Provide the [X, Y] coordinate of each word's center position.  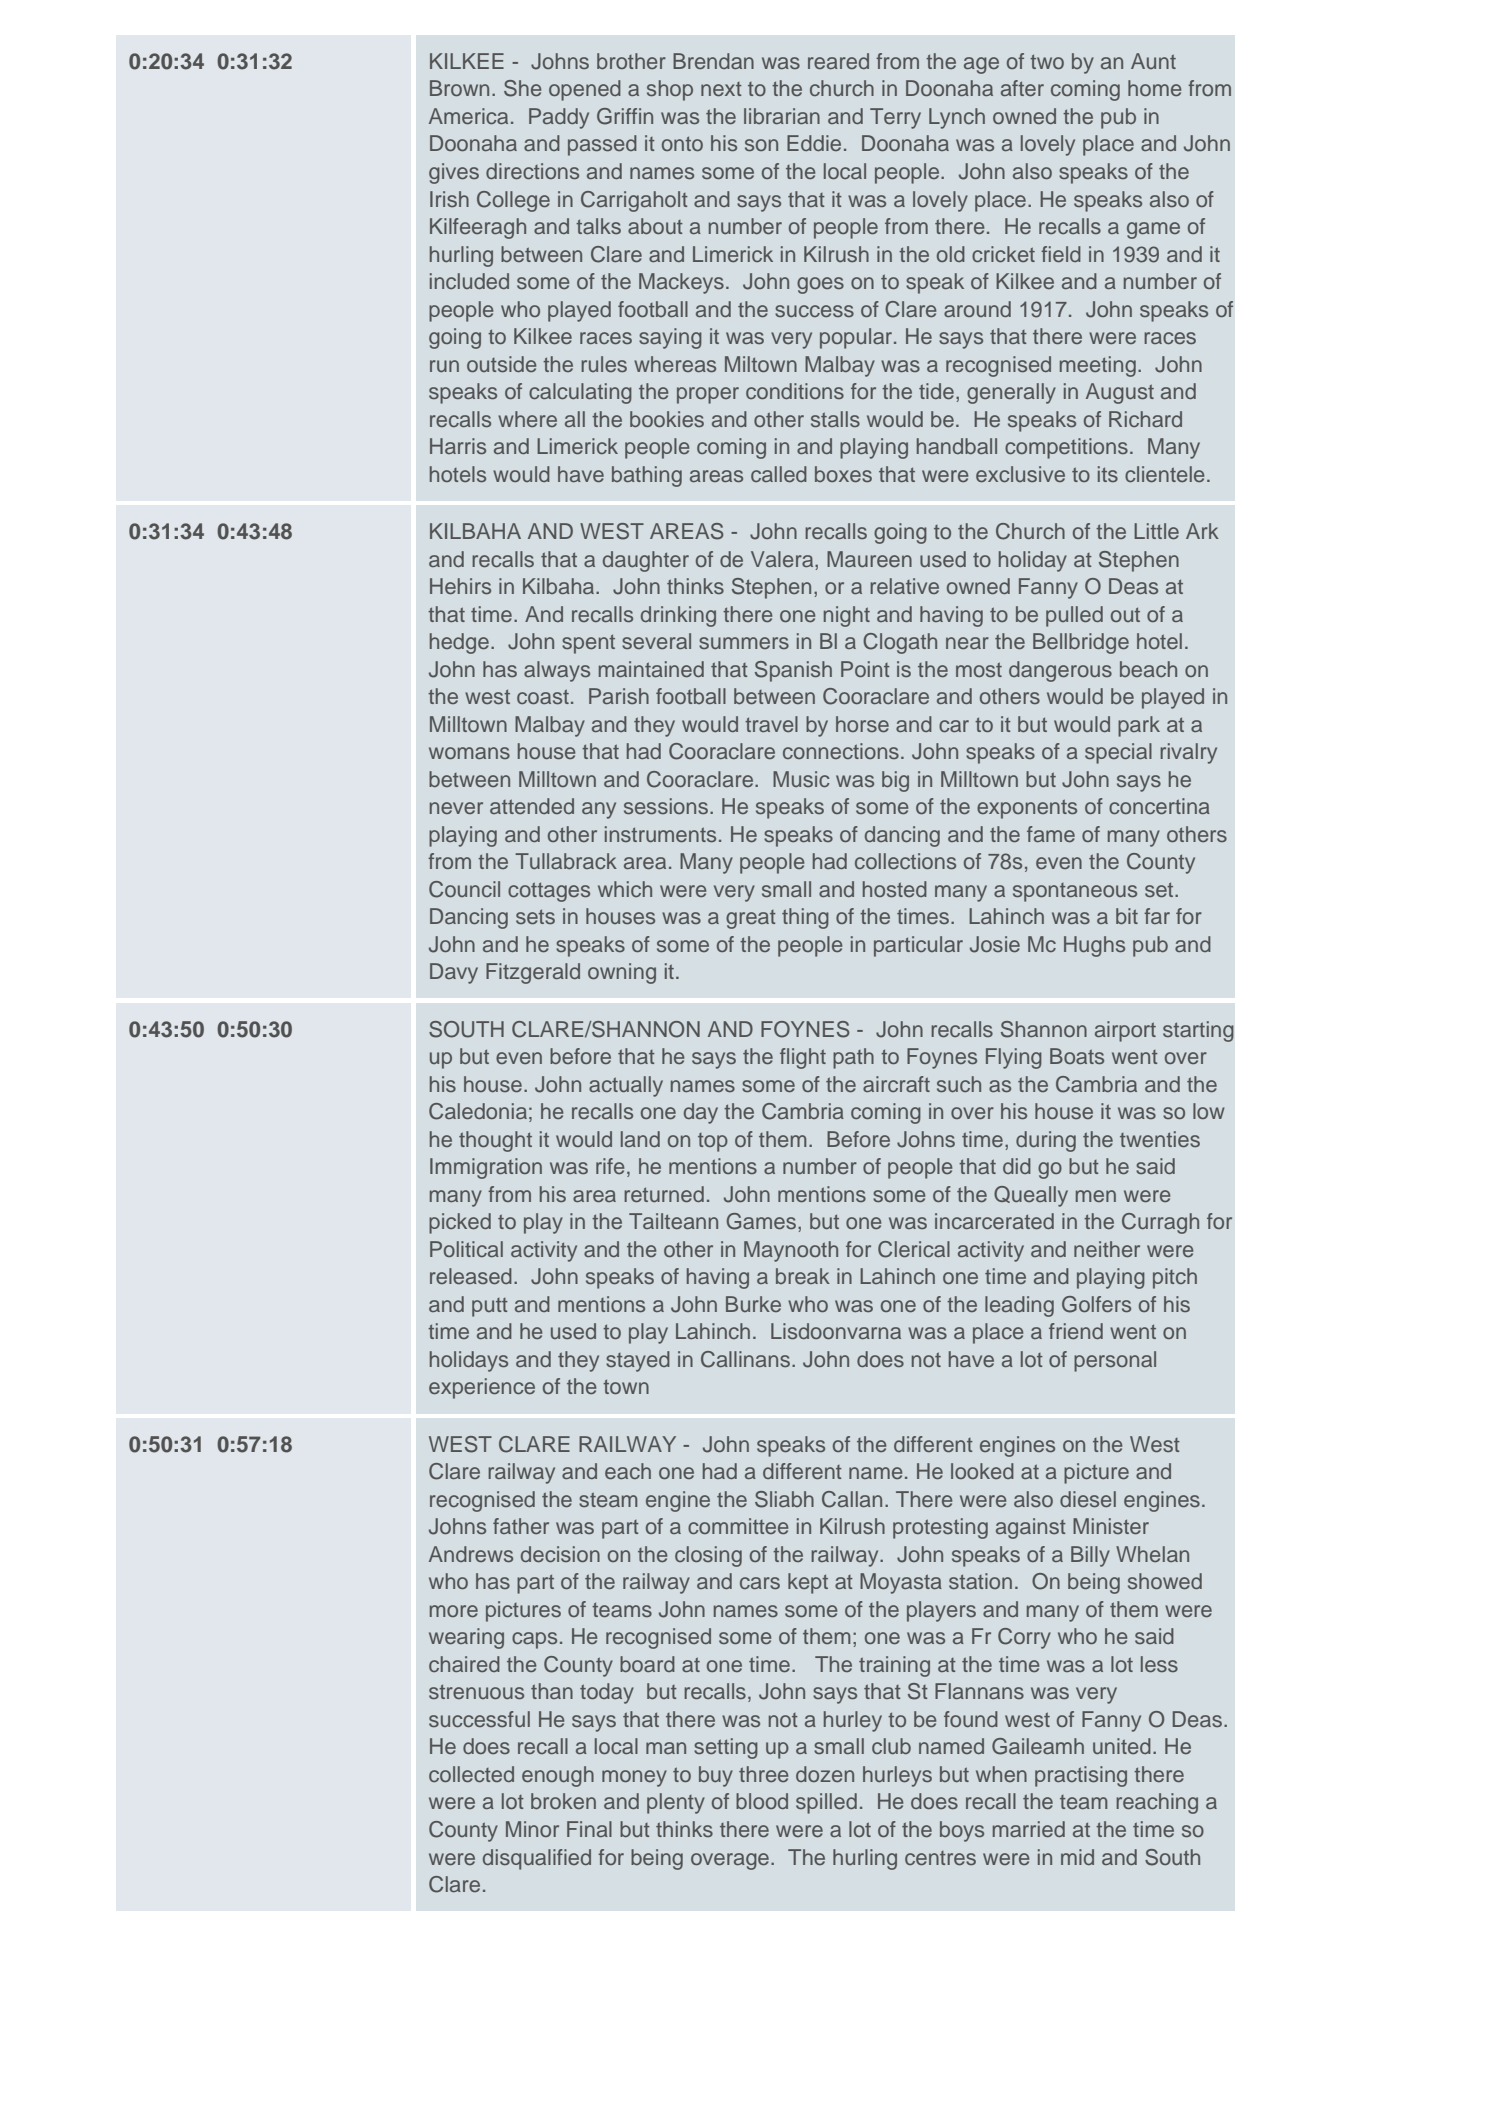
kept [808, 1583]
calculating [580, 393]
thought [495, 1141]
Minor [532, 1829]
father [521, 1526]
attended [532, 806]
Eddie [814, 143]
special [1118, 753]
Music [801, 779]
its [1108, 474]
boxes [843, 474]
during [1046, 1141]
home [1154, 88]
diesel [1088, 1499]
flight [803, 1058]
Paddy [559, 118]
